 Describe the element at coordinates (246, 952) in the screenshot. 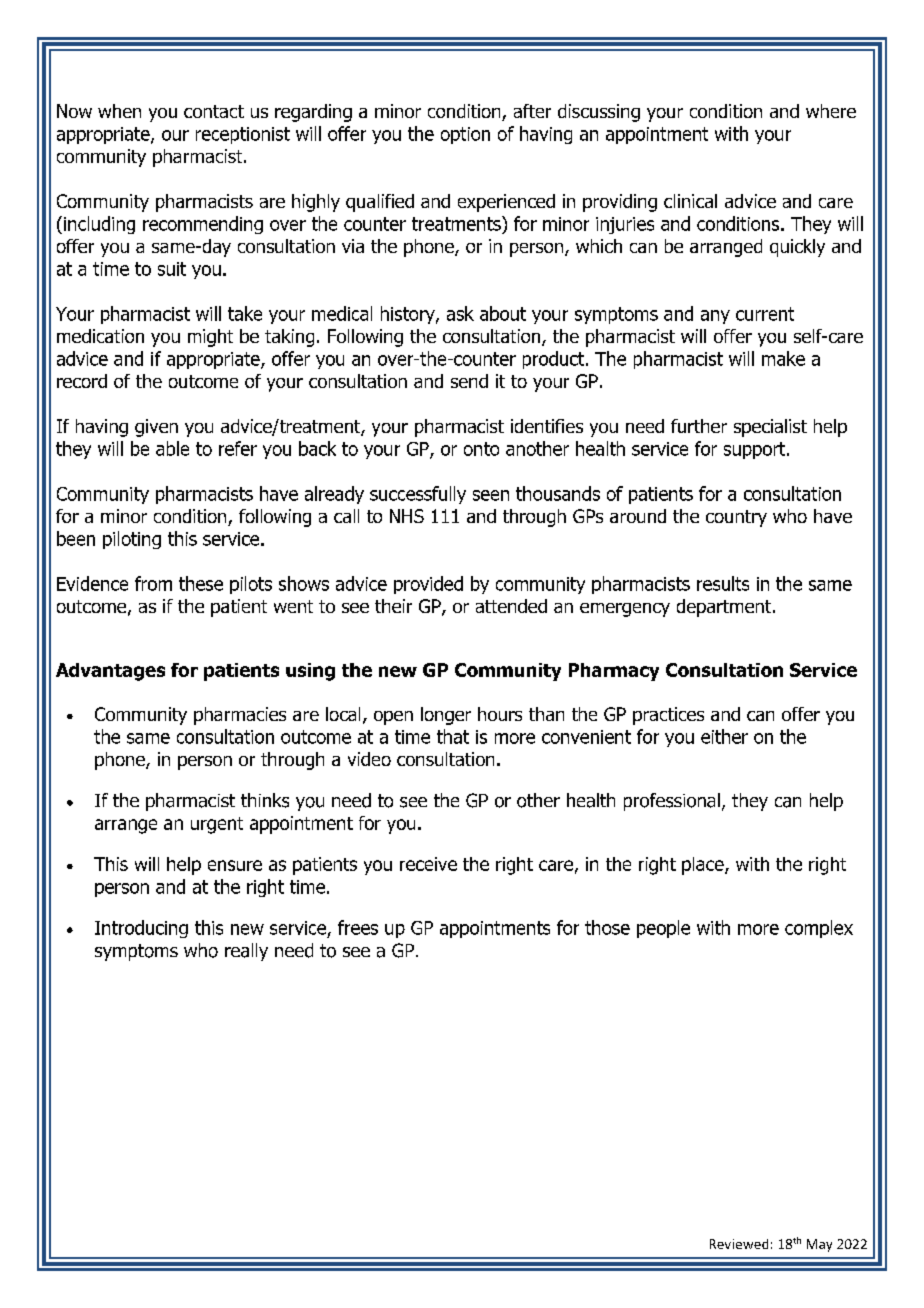

I see `really` at that location.
